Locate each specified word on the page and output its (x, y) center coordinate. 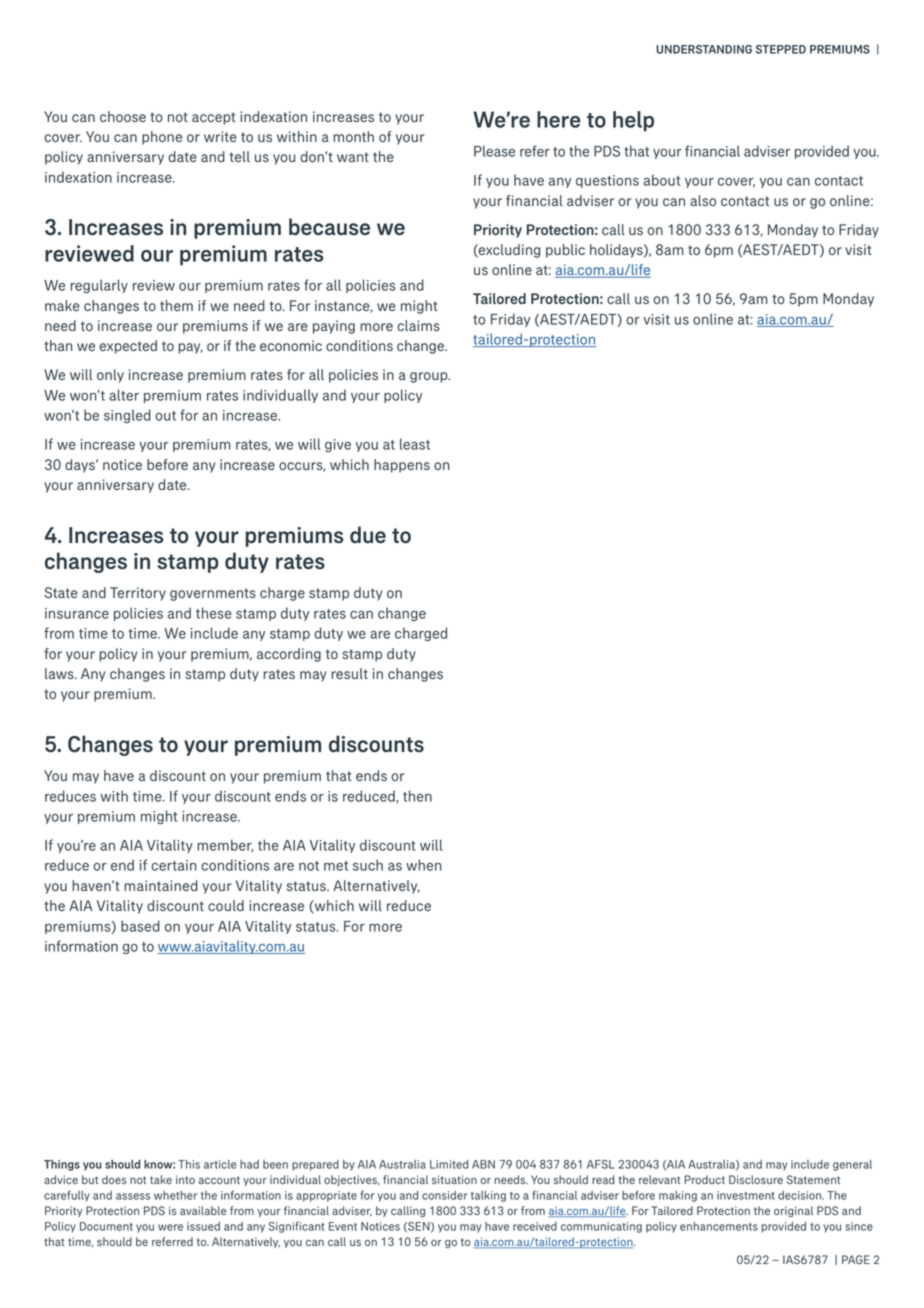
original (793, 1211)
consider (445, 1195)
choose (123, 116)
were (170, 1227)
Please (494, 151)
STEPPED (781, 49)
